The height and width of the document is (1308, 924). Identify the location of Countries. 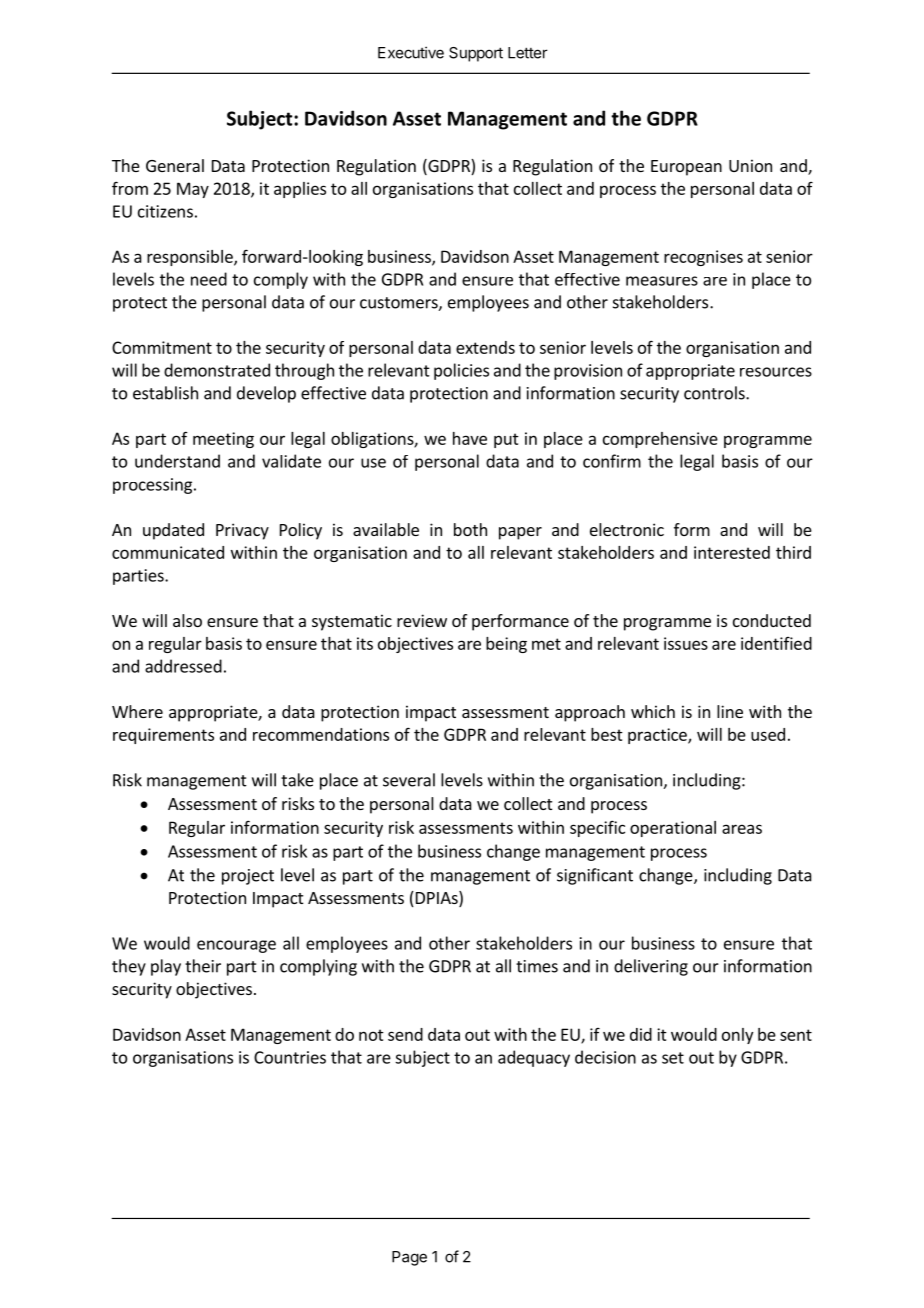
(290, 1057).
